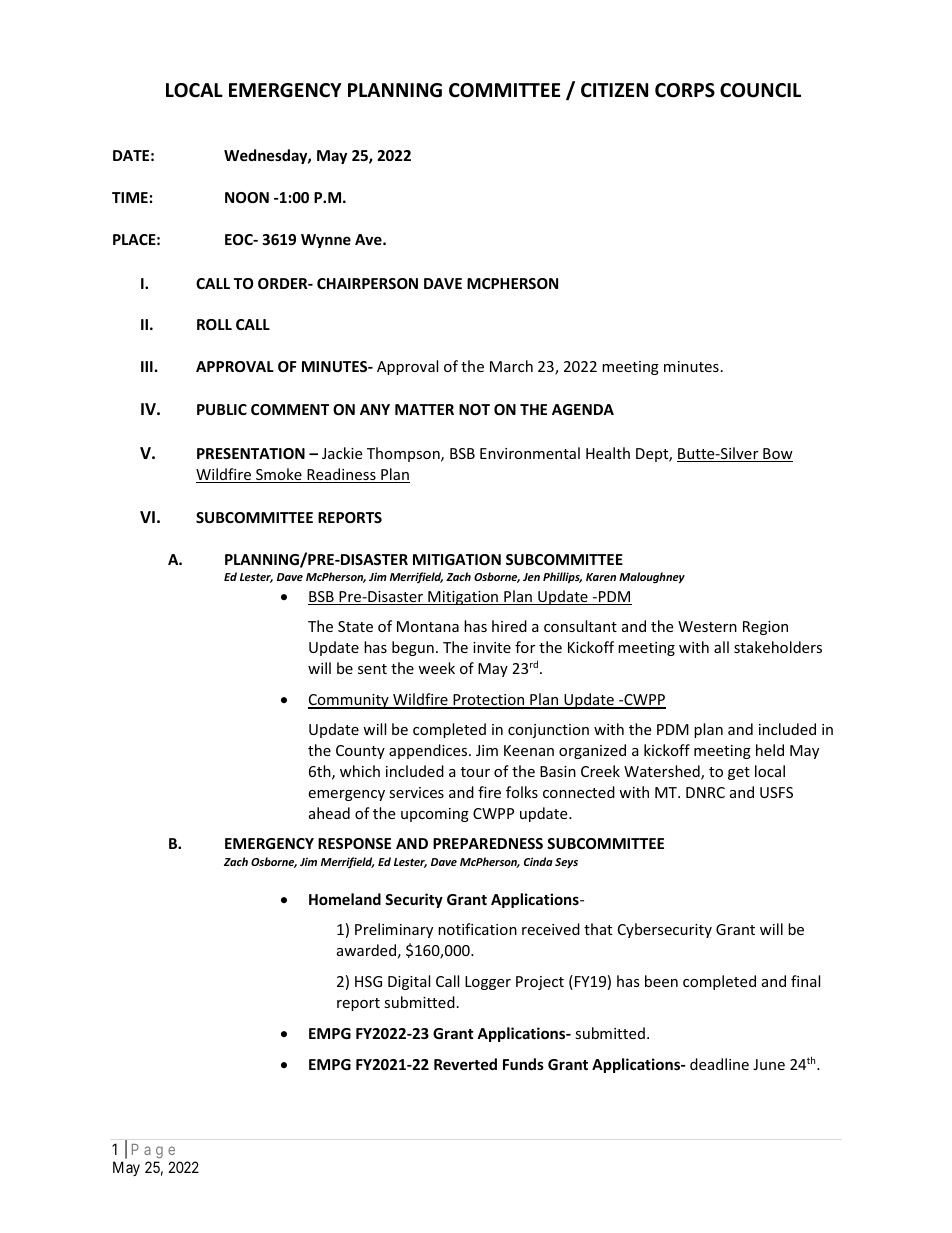 Image resolution: width=952 pixels, height=1233 pixels. Describe the element at coordinates (214, 324) in the page. I see `ROLL` at that location.
